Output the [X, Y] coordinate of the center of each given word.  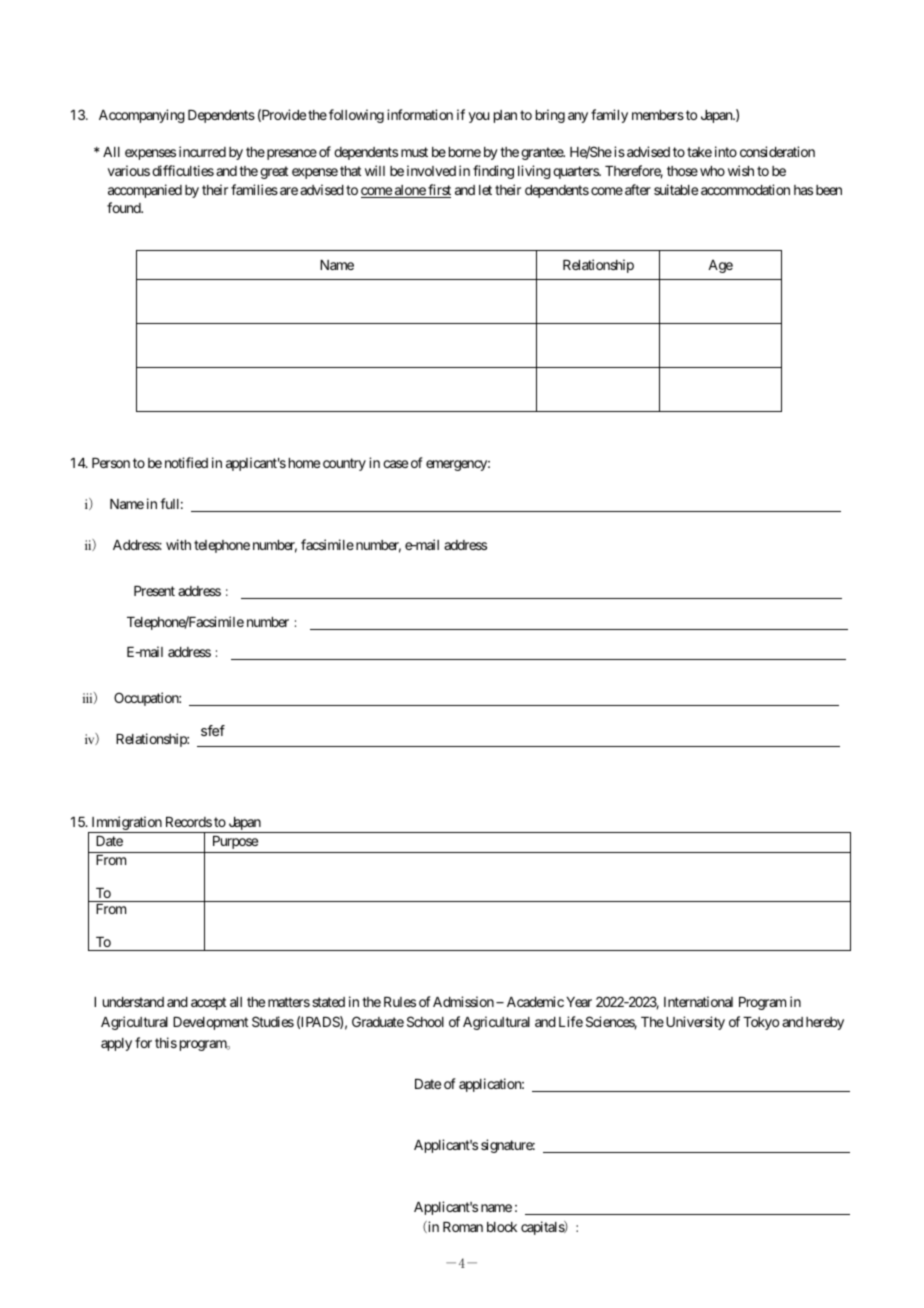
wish [741, 170]
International [698, 1001]
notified [186, 462]
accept [208, 1003]
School [425, 1021]
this [166, 1042]
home [304, 463]
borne [465, 152]
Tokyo [761, 1023]
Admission [463, 1001]
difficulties [183, 170]
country [344, 464]
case [395, 464]
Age [720, 266]
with [178, 544]
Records [189, 822]
